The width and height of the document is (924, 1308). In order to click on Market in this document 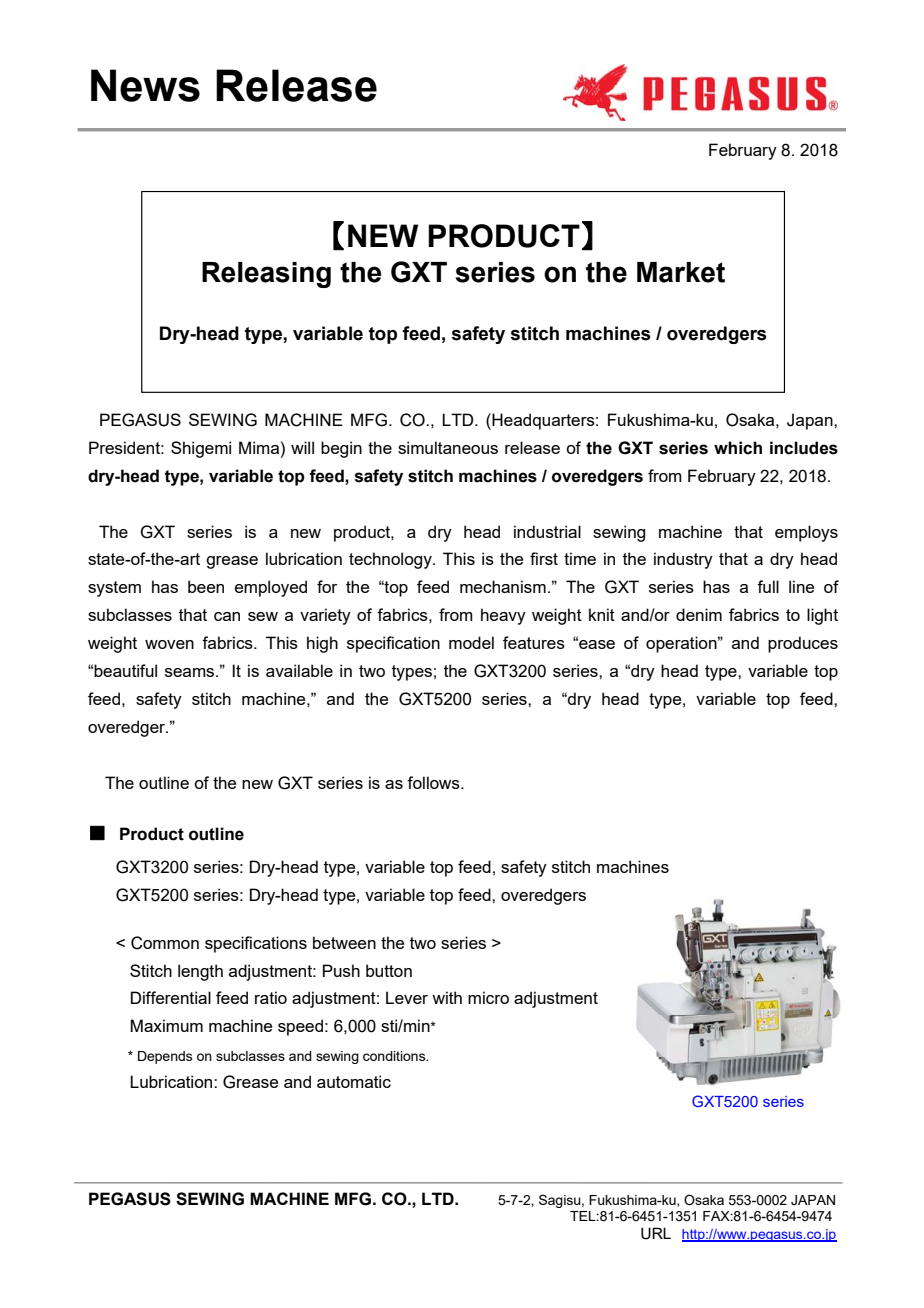, I will do `click(681, 272)`.
